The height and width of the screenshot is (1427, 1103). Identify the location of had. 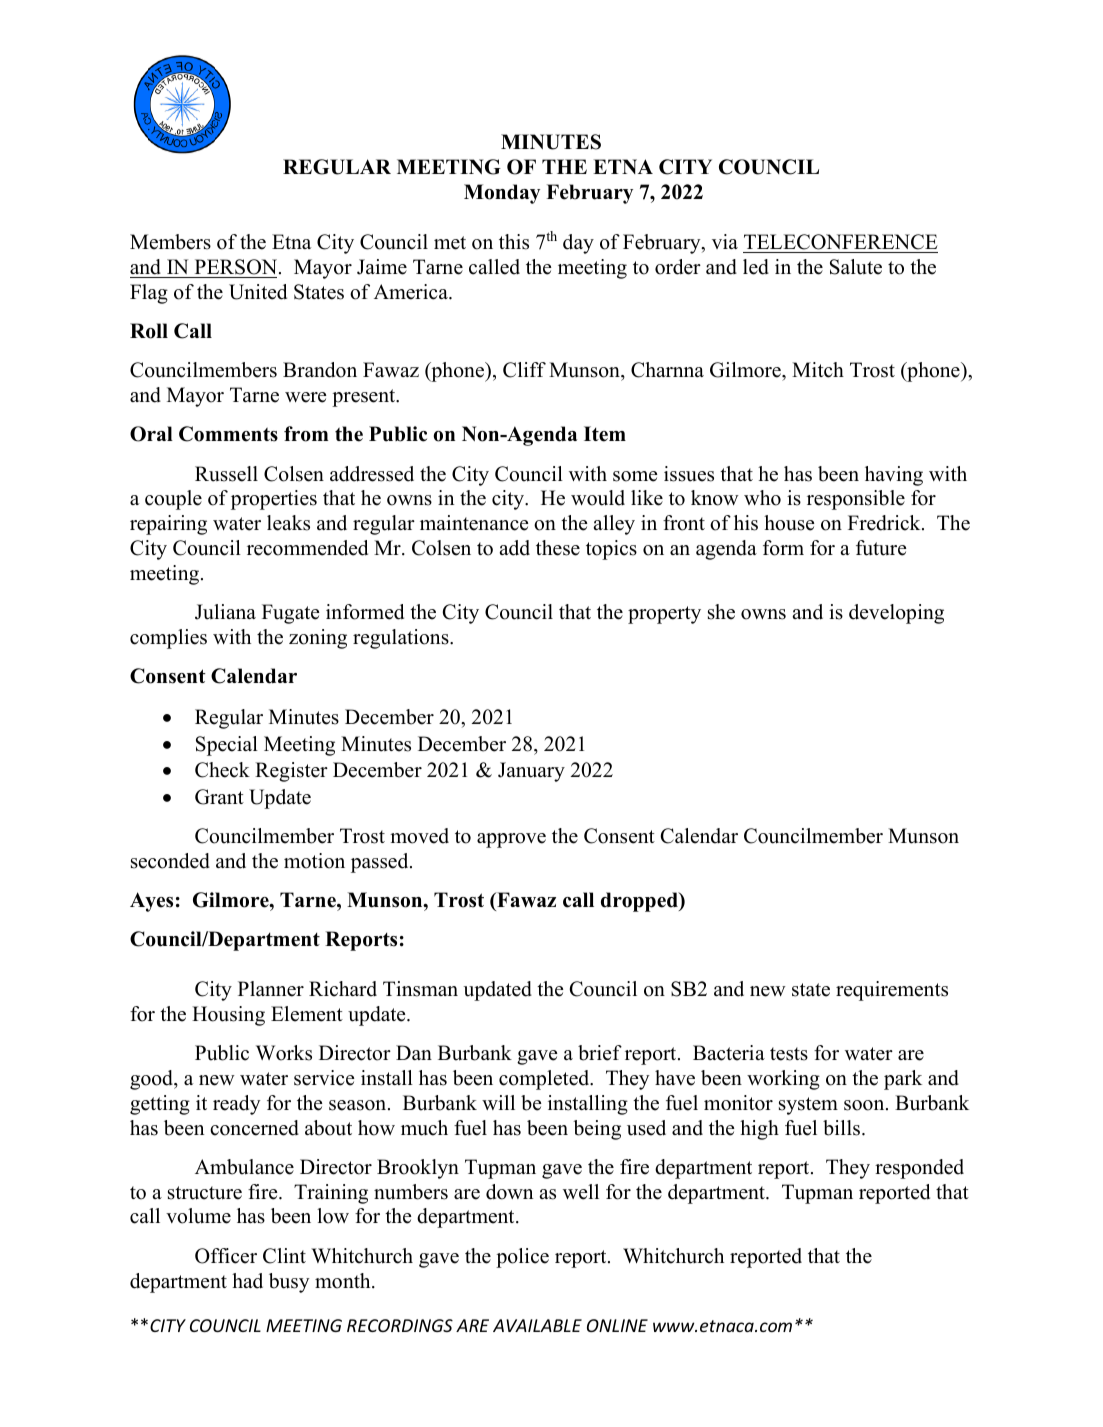
(247, 1281).
